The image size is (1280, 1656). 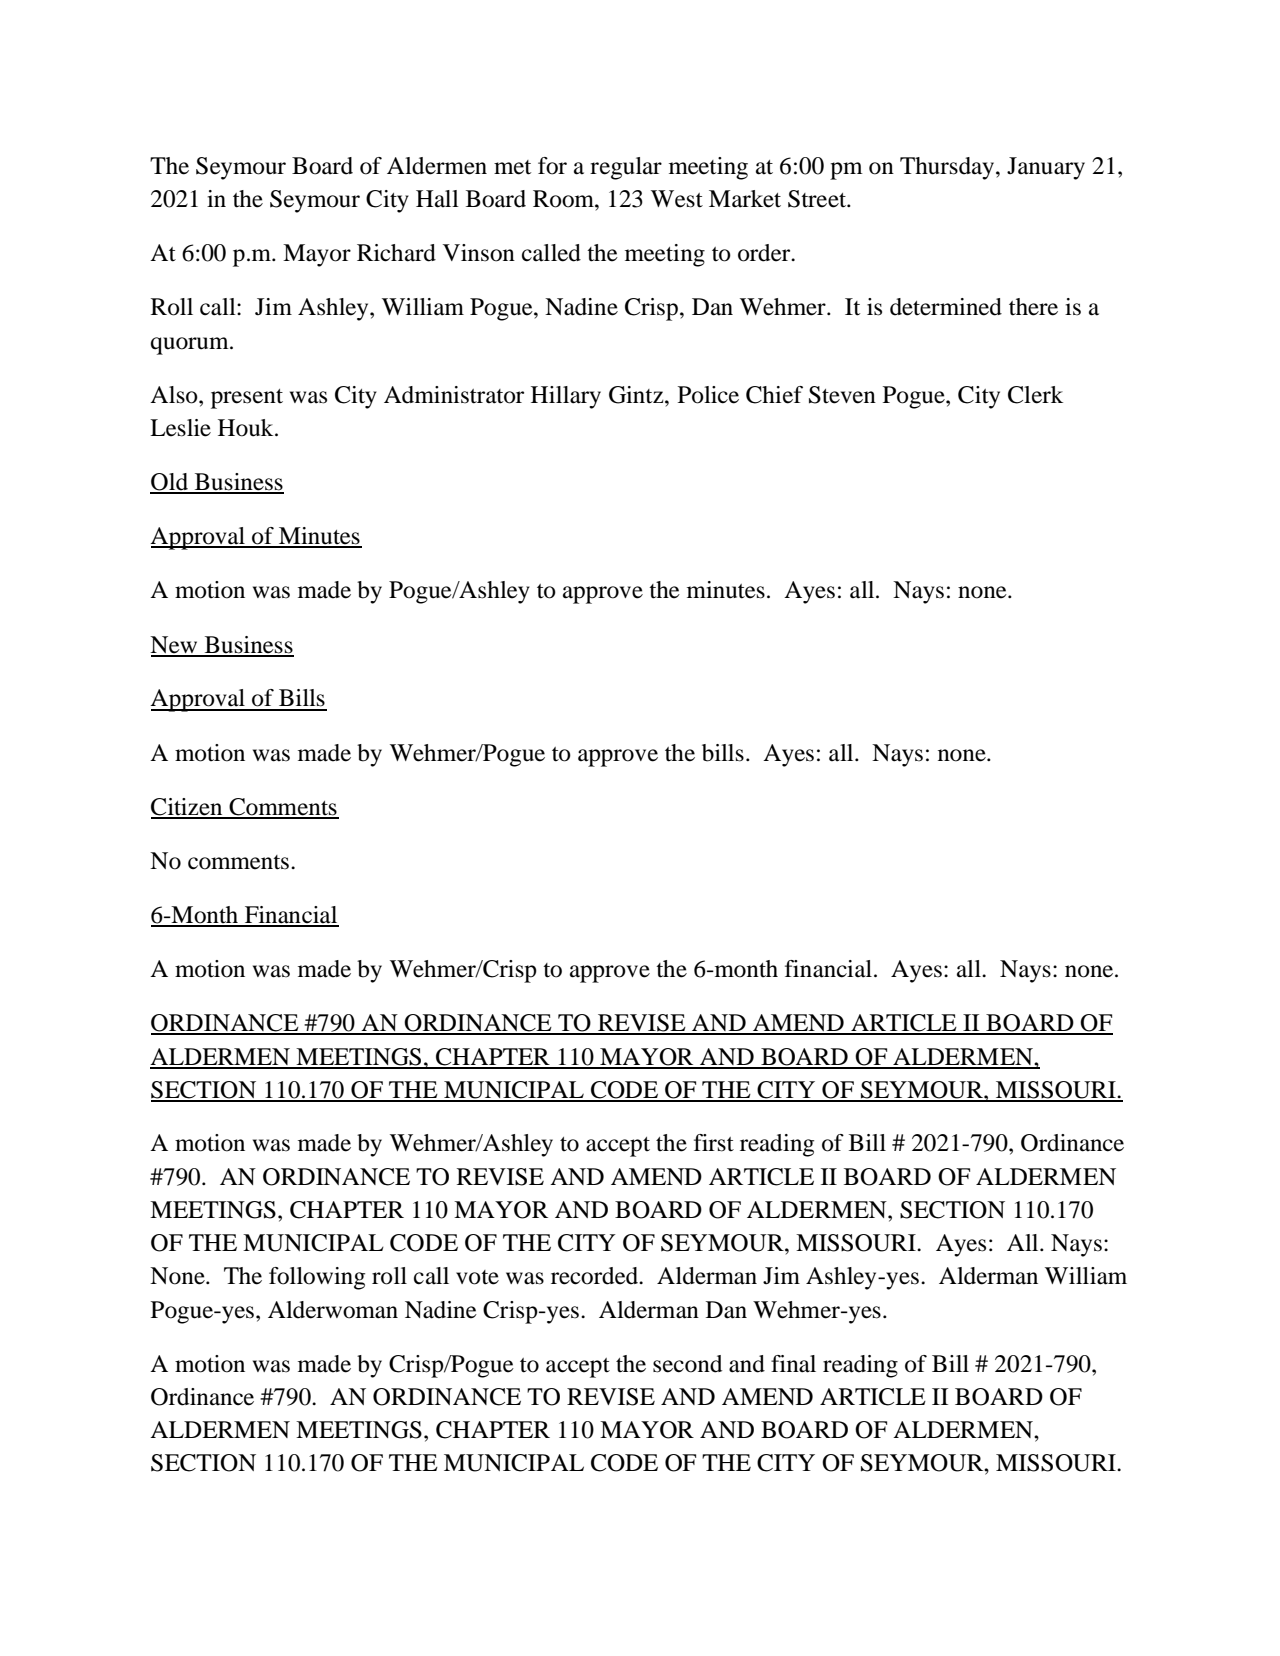 What do you see at coordinates (948, 168) in the page?
I see `Thursday` at bounding box center [948, 168].
